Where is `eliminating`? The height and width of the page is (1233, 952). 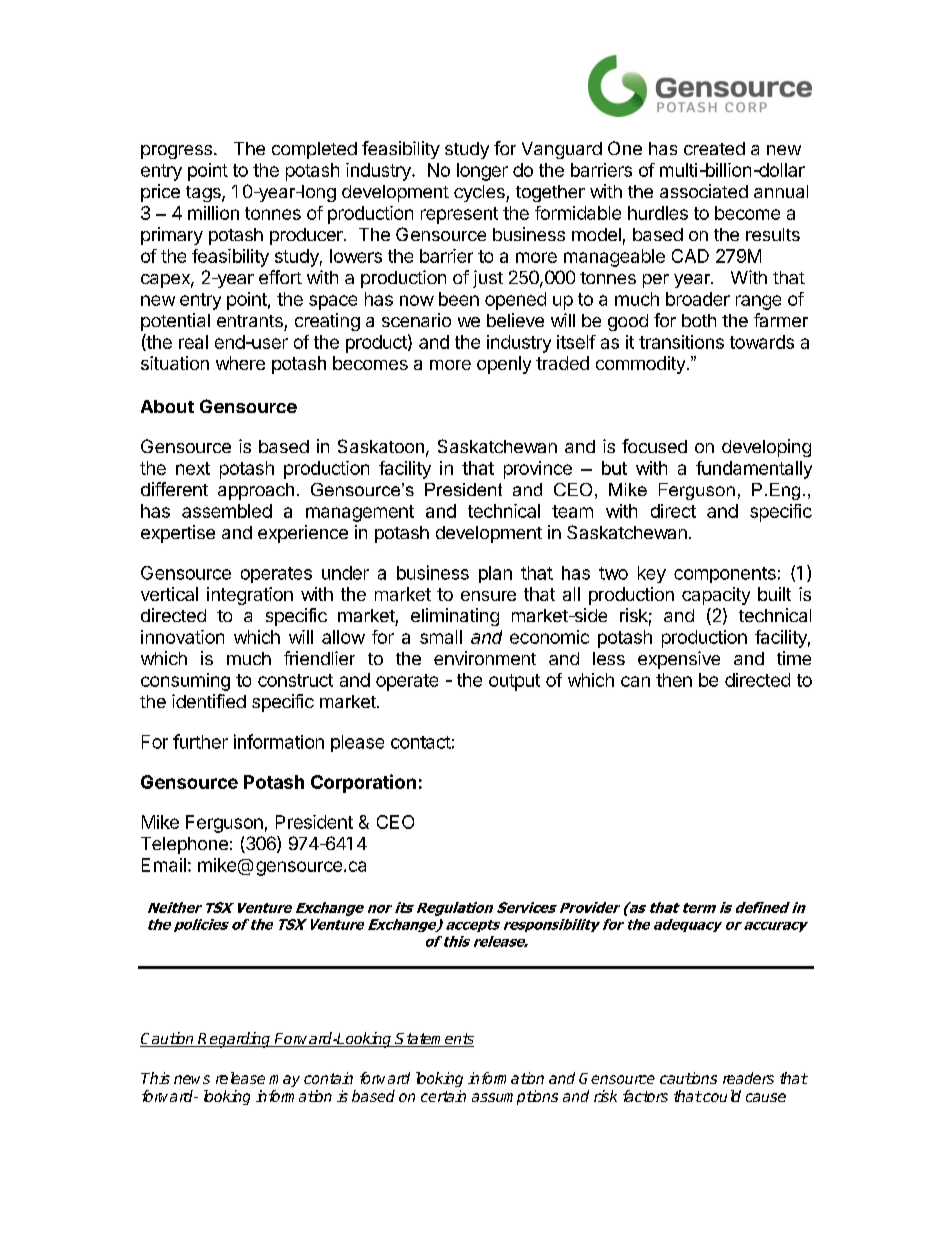
eliminating is located at coordinates (455, 617).
